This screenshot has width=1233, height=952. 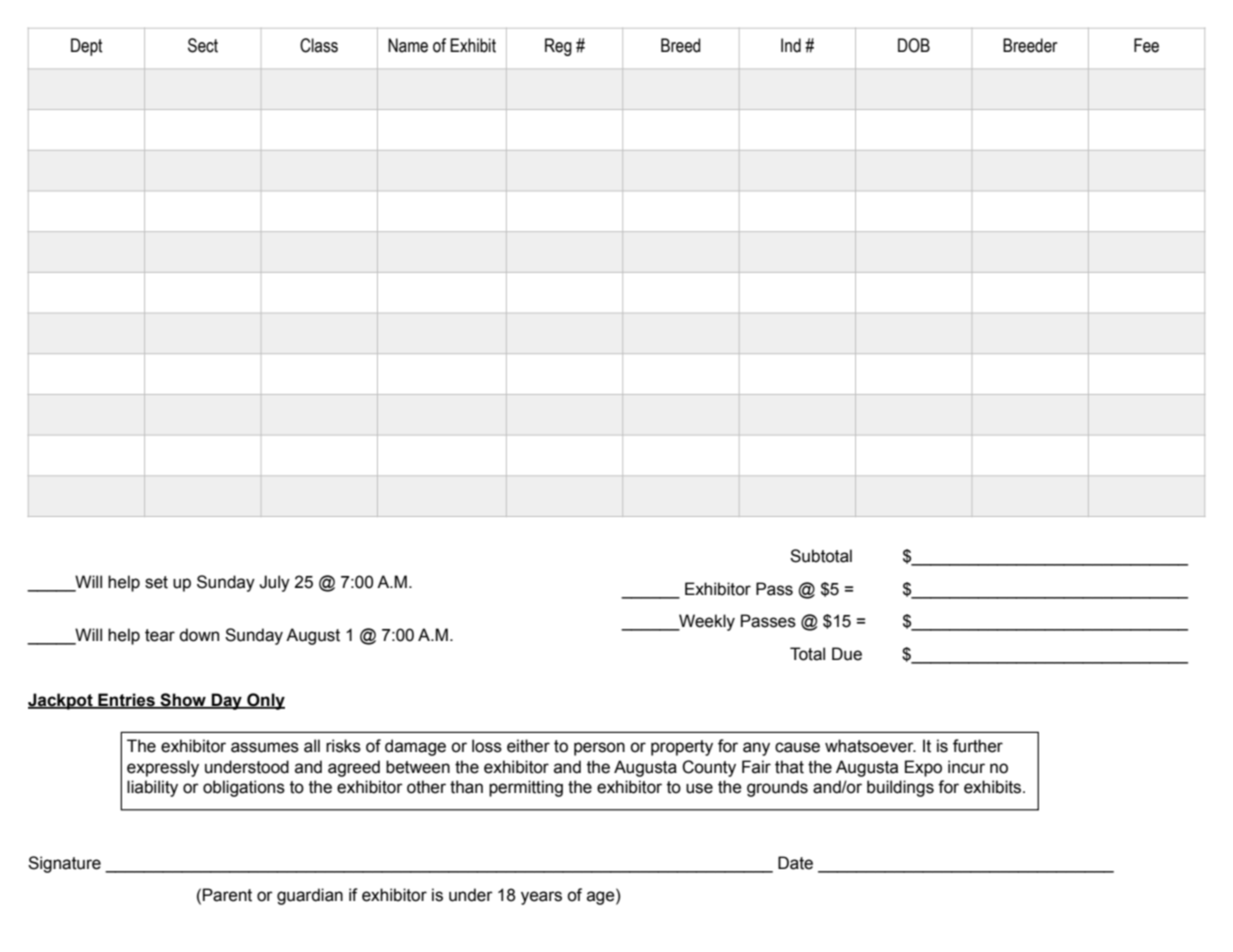 What do you see at coordinates (199, 635) in the screenshot?
I see `down` at bounding box center [199, 635].
